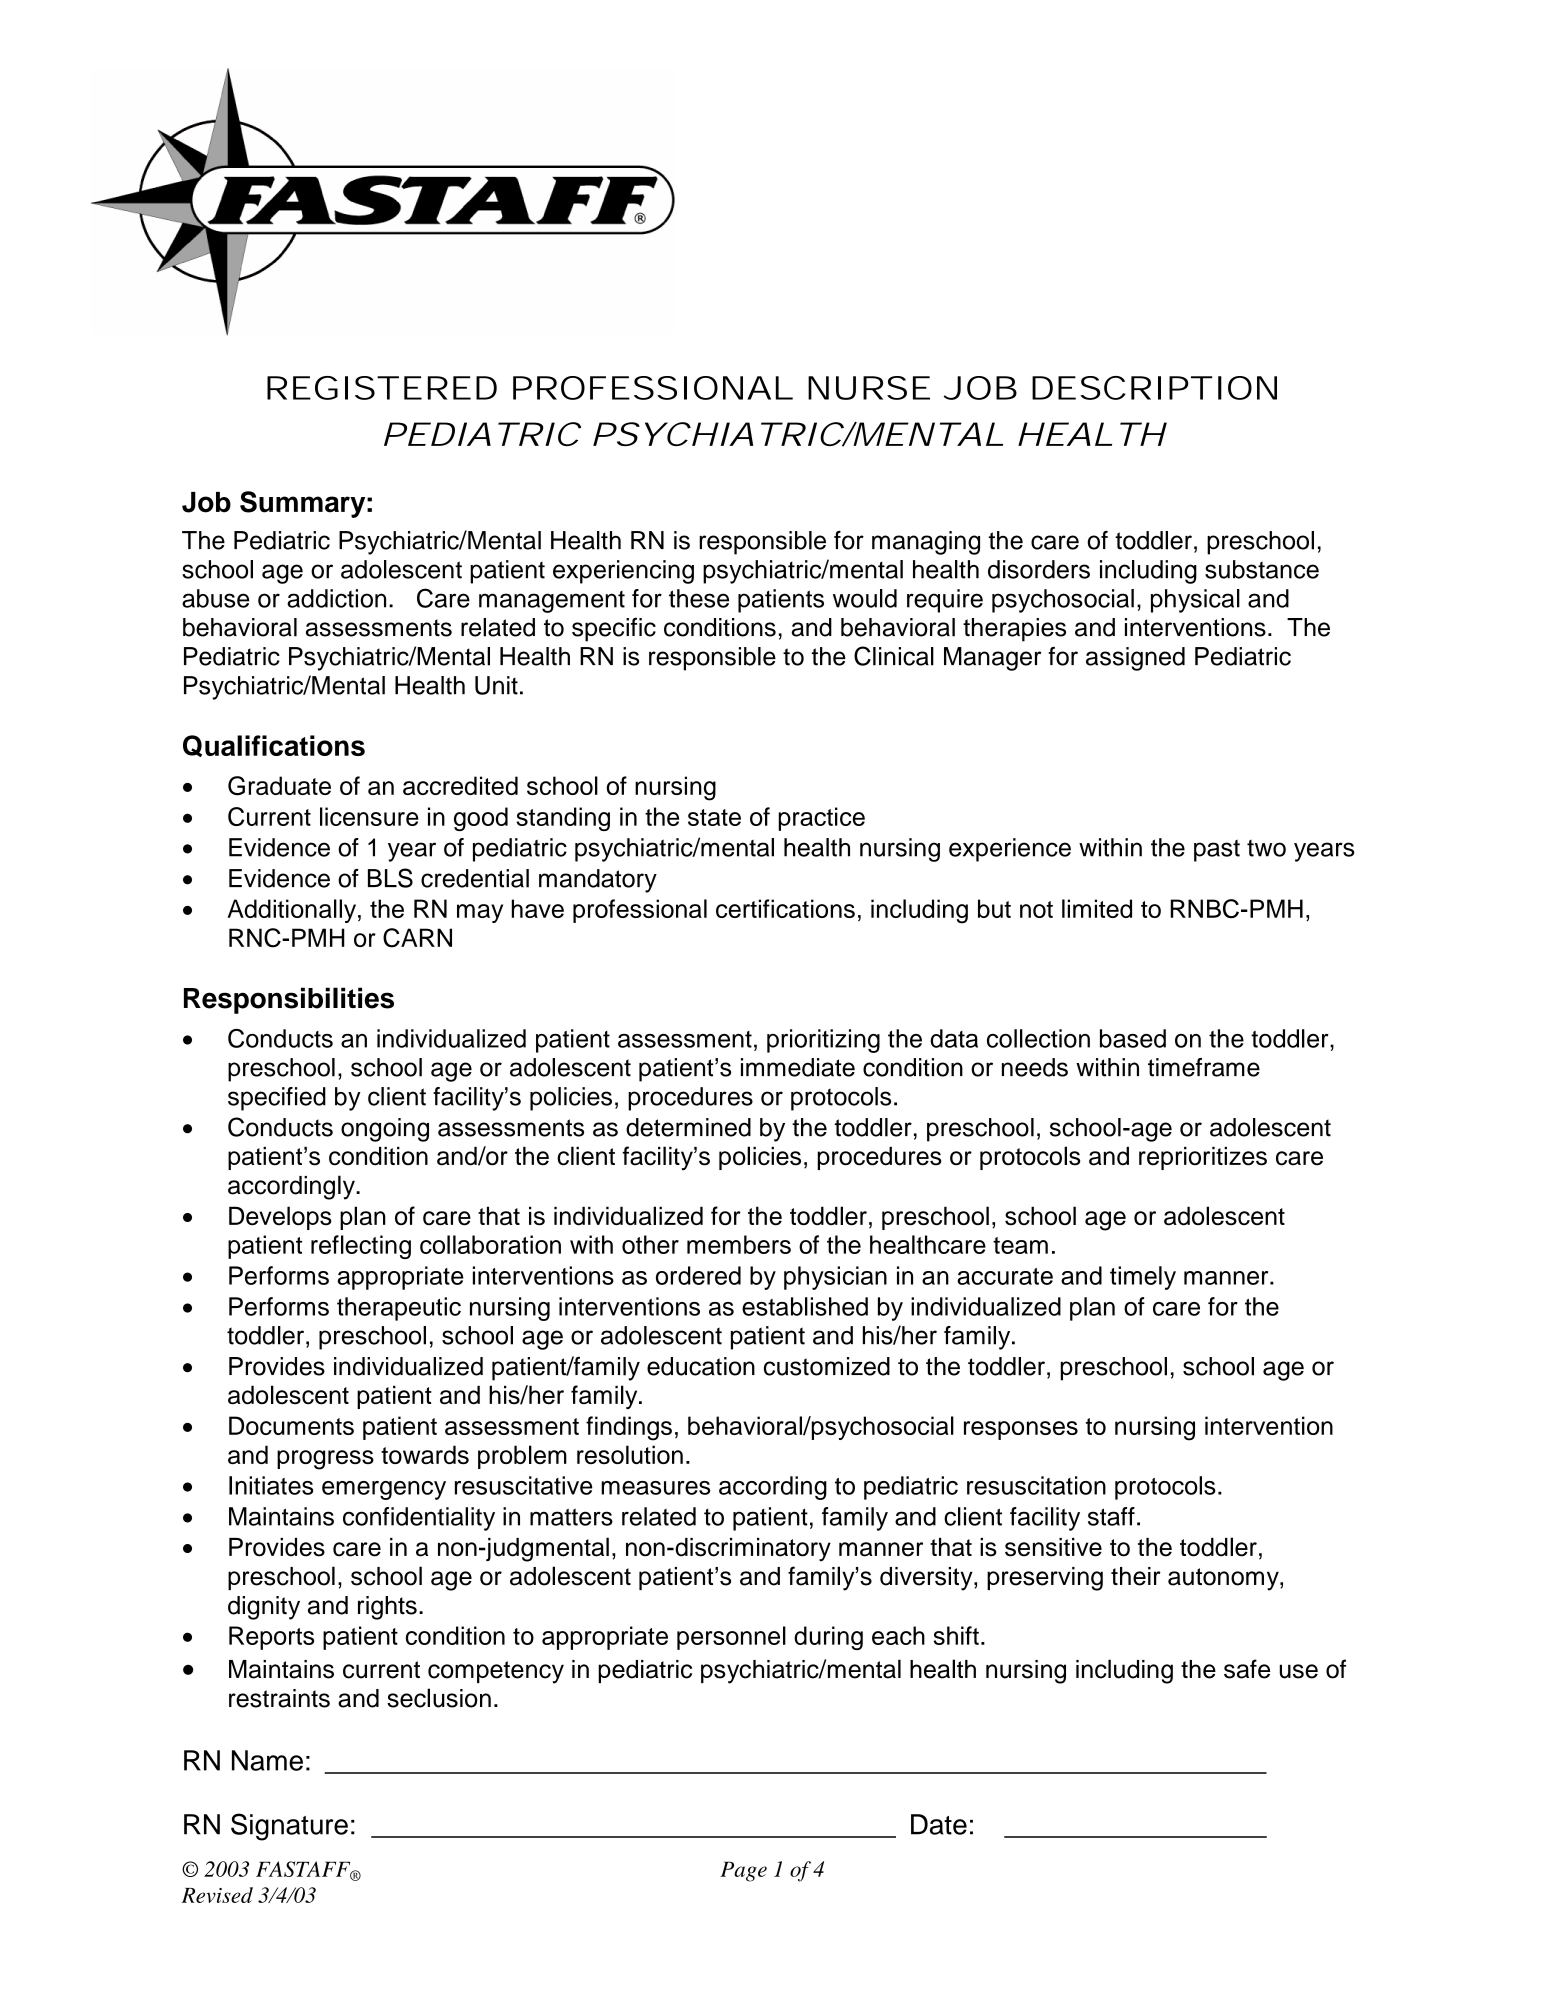 The height and width of the screenshot is (1999, 1545). I want to click on resuscitation, so click(1036, 1485).
